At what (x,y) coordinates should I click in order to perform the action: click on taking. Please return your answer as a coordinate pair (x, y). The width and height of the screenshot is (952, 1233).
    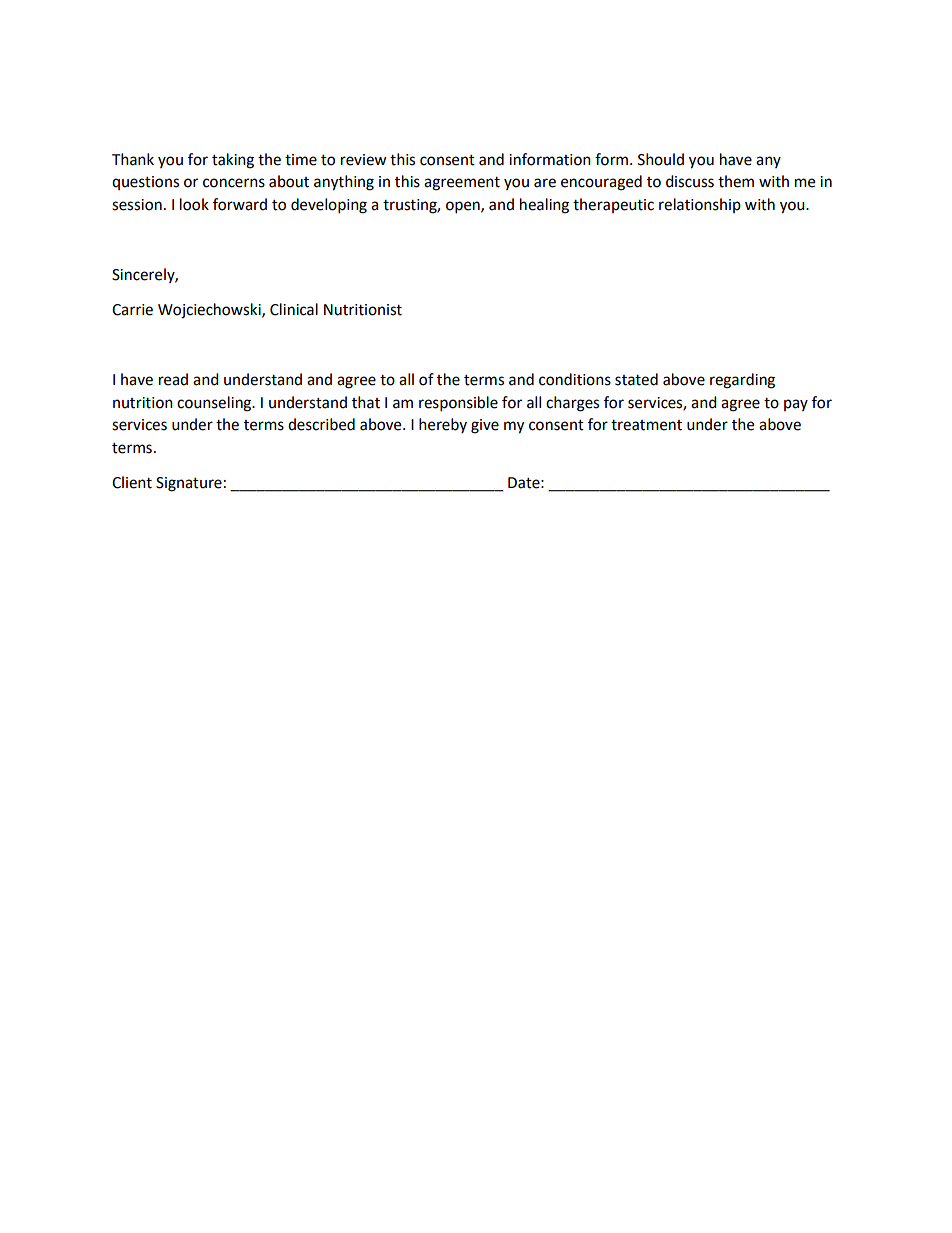
    Looking at the image, I should click on (233, 161).
